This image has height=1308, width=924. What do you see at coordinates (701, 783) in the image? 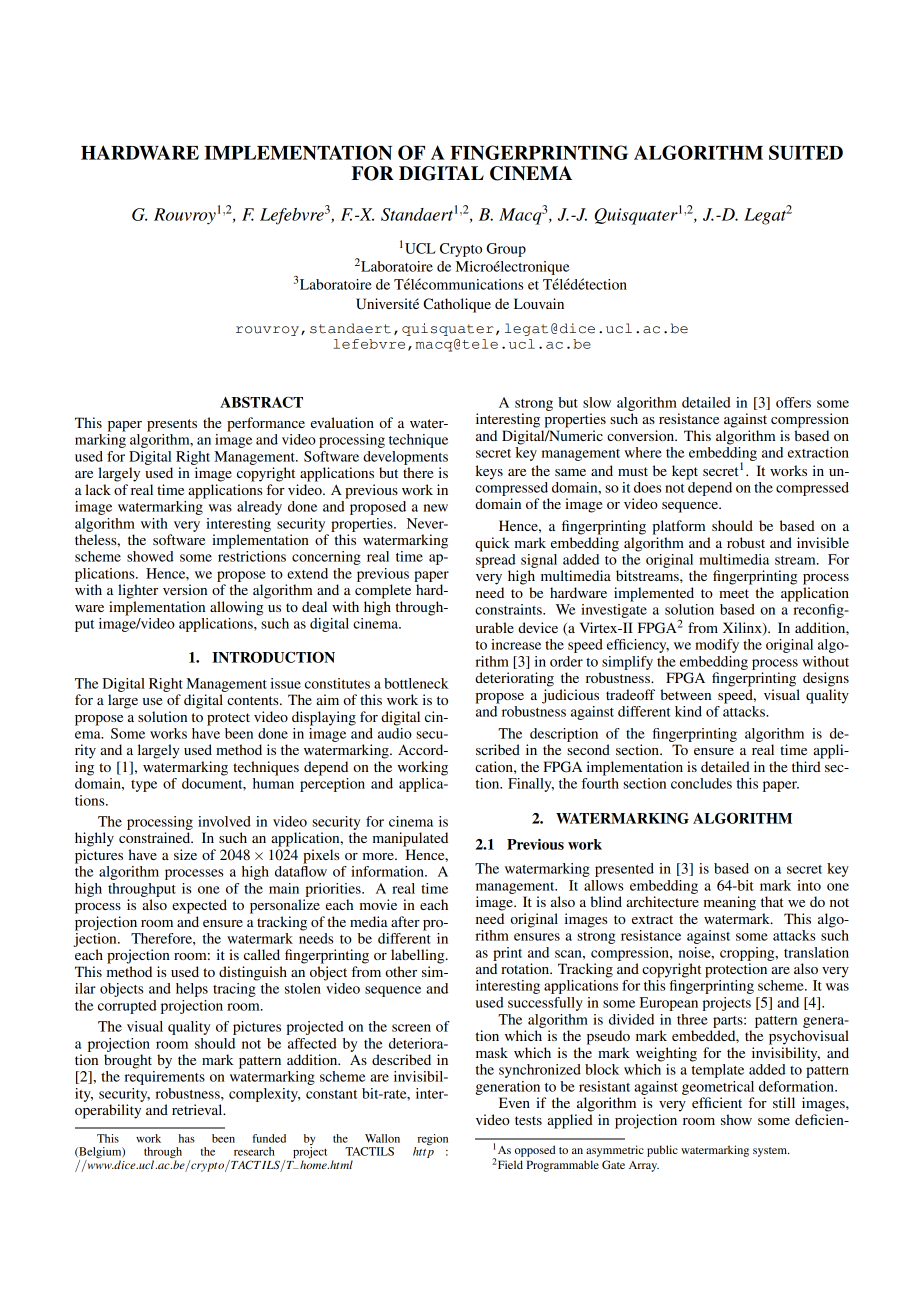
I see `concludes` at bounding box center [701, 783].
